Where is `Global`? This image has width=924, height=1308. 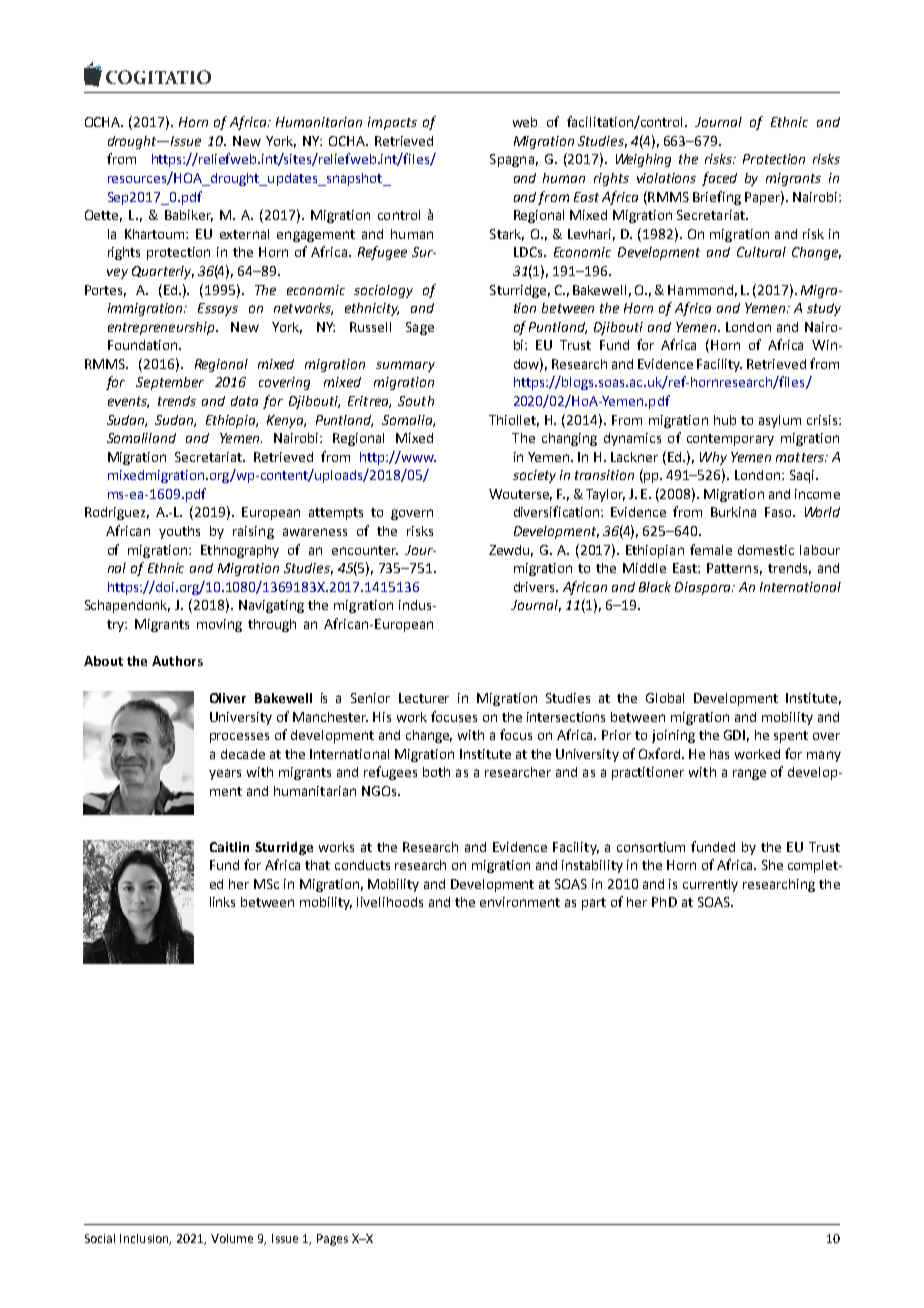
Global is located at coordinates (665, 698).
